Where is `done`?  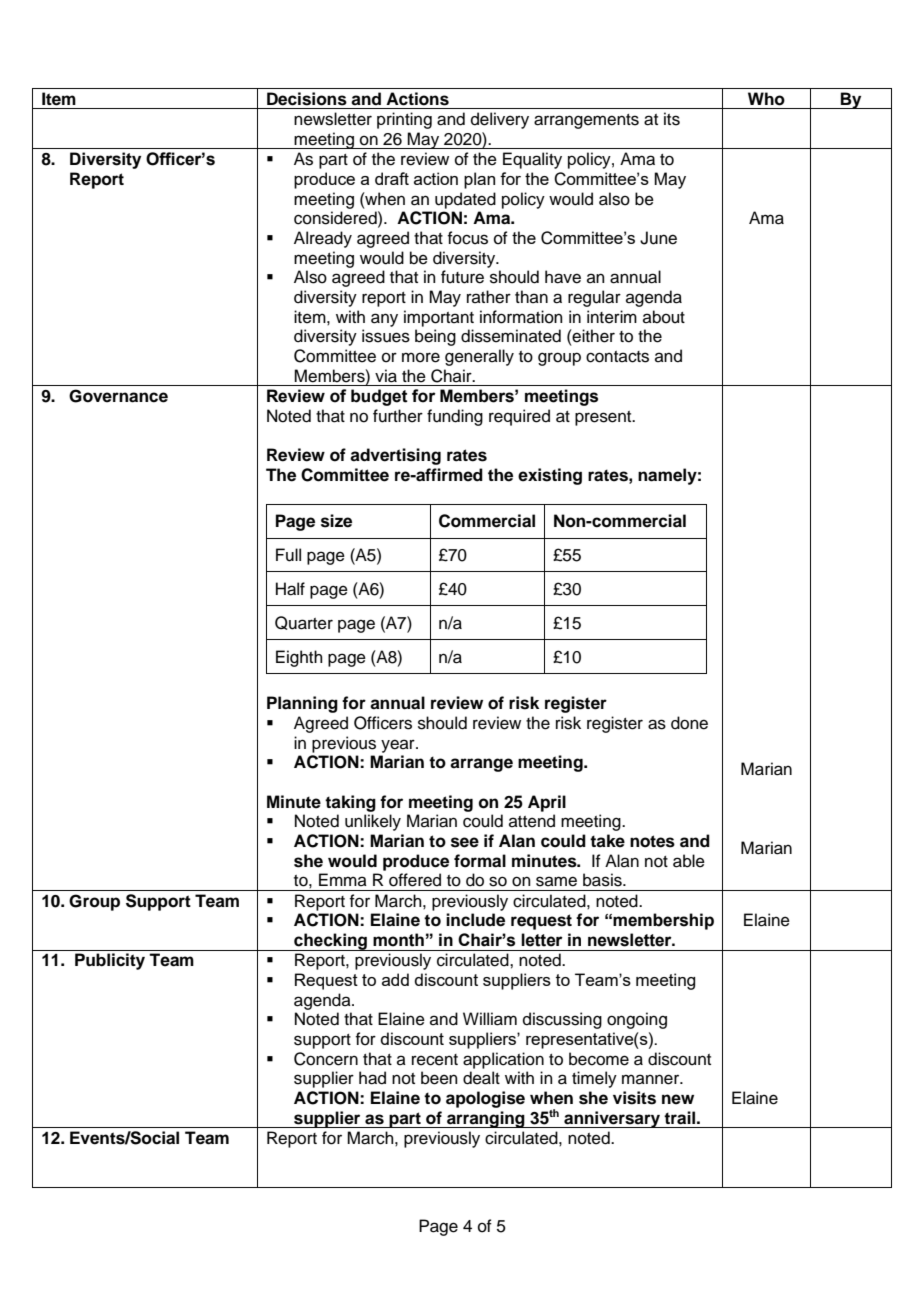 done is located at coordinates (689, 723).
